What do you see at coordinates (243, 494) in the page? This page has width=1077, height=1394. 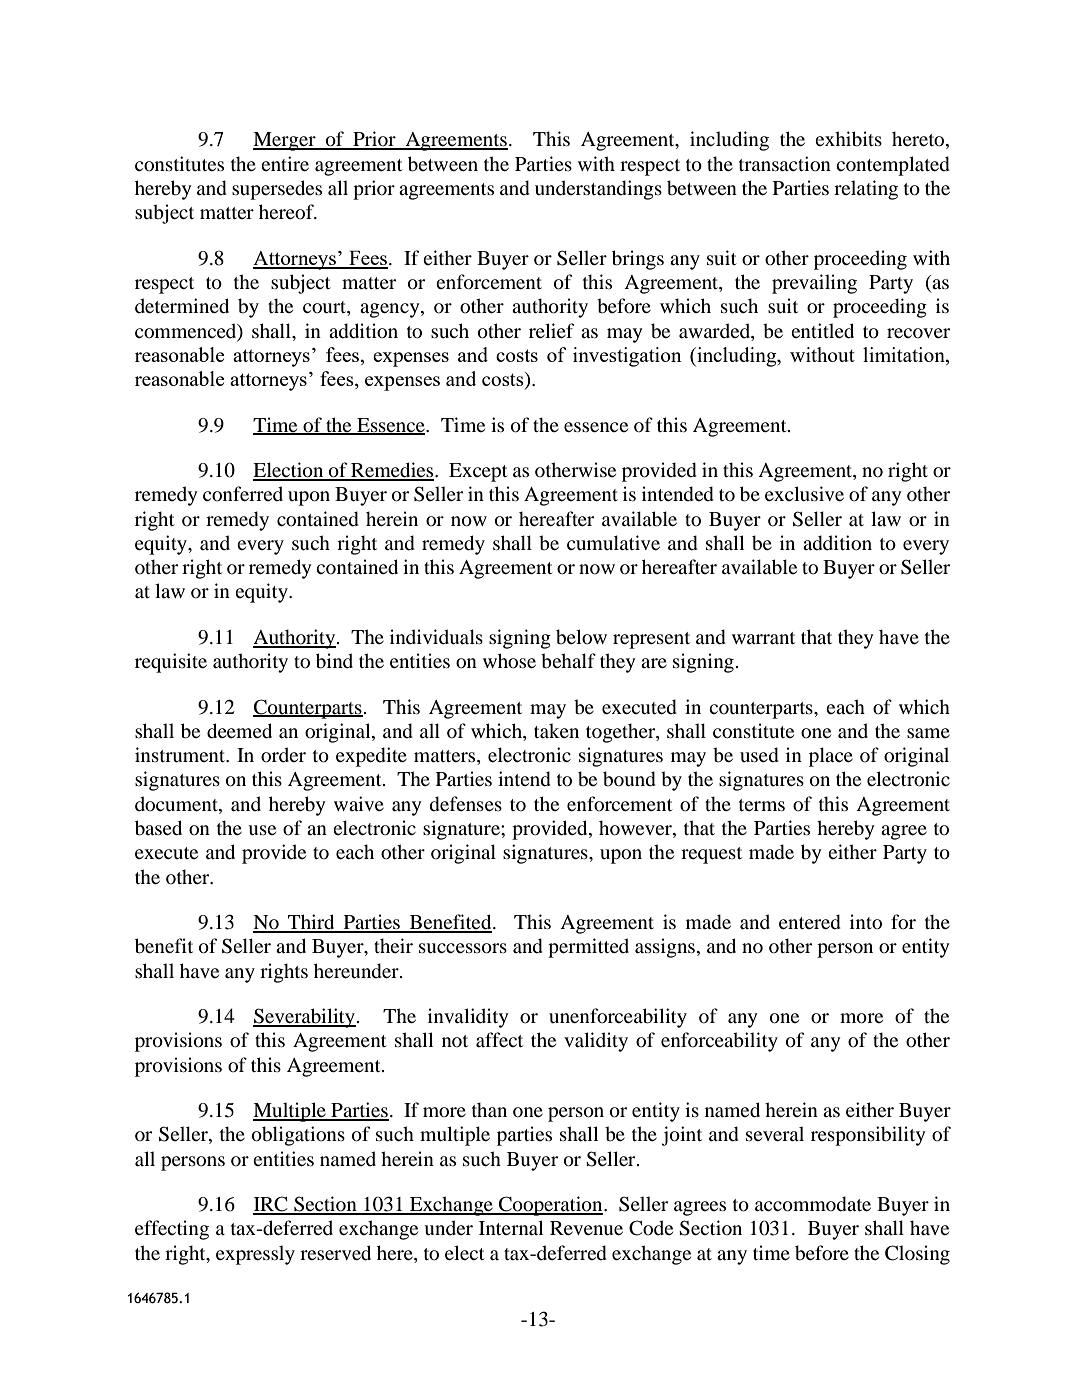 I see `conferred` at bounding box center [243, 494].
